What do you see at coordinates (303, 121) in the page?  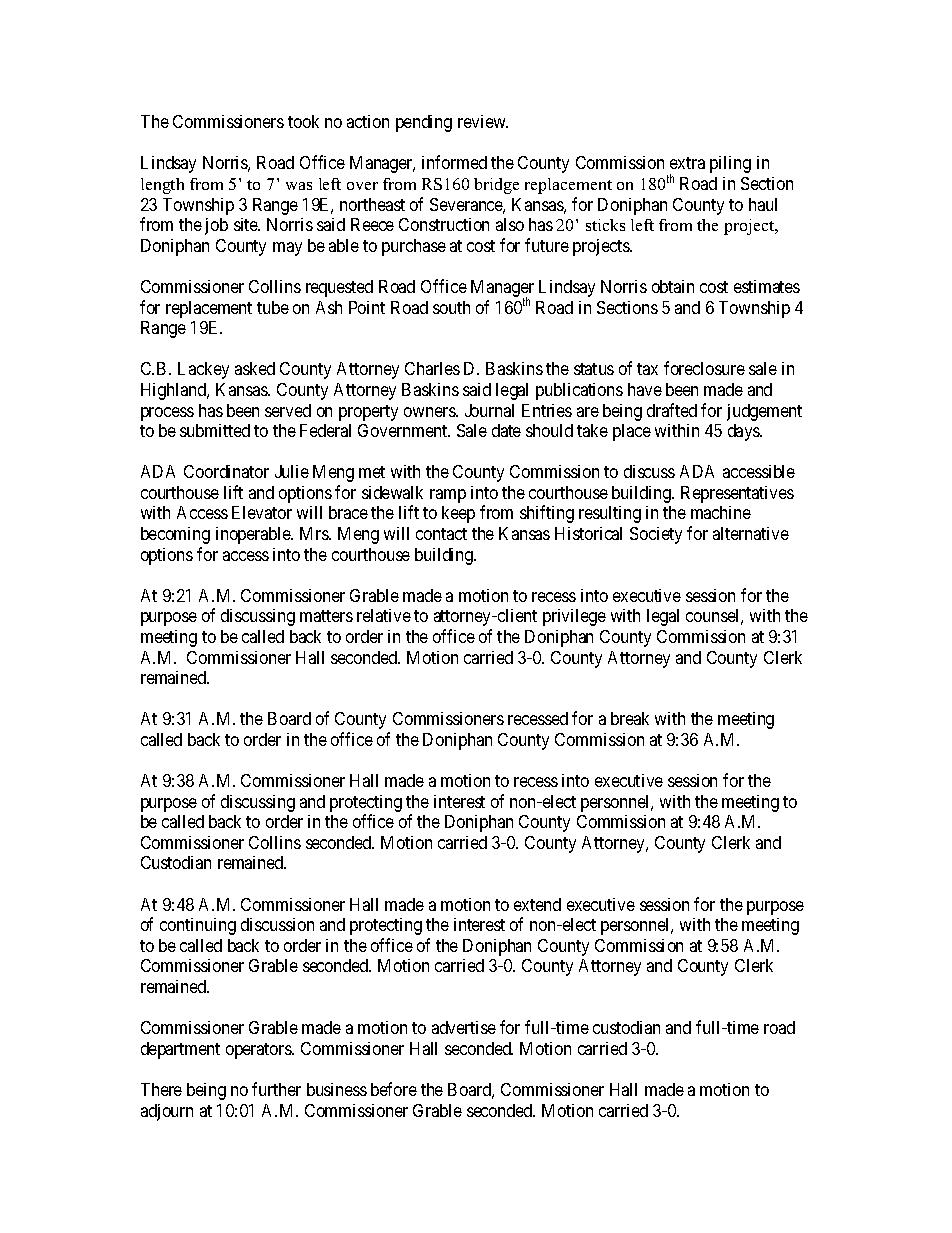 I see `took` at bounding box center [303, 121].
